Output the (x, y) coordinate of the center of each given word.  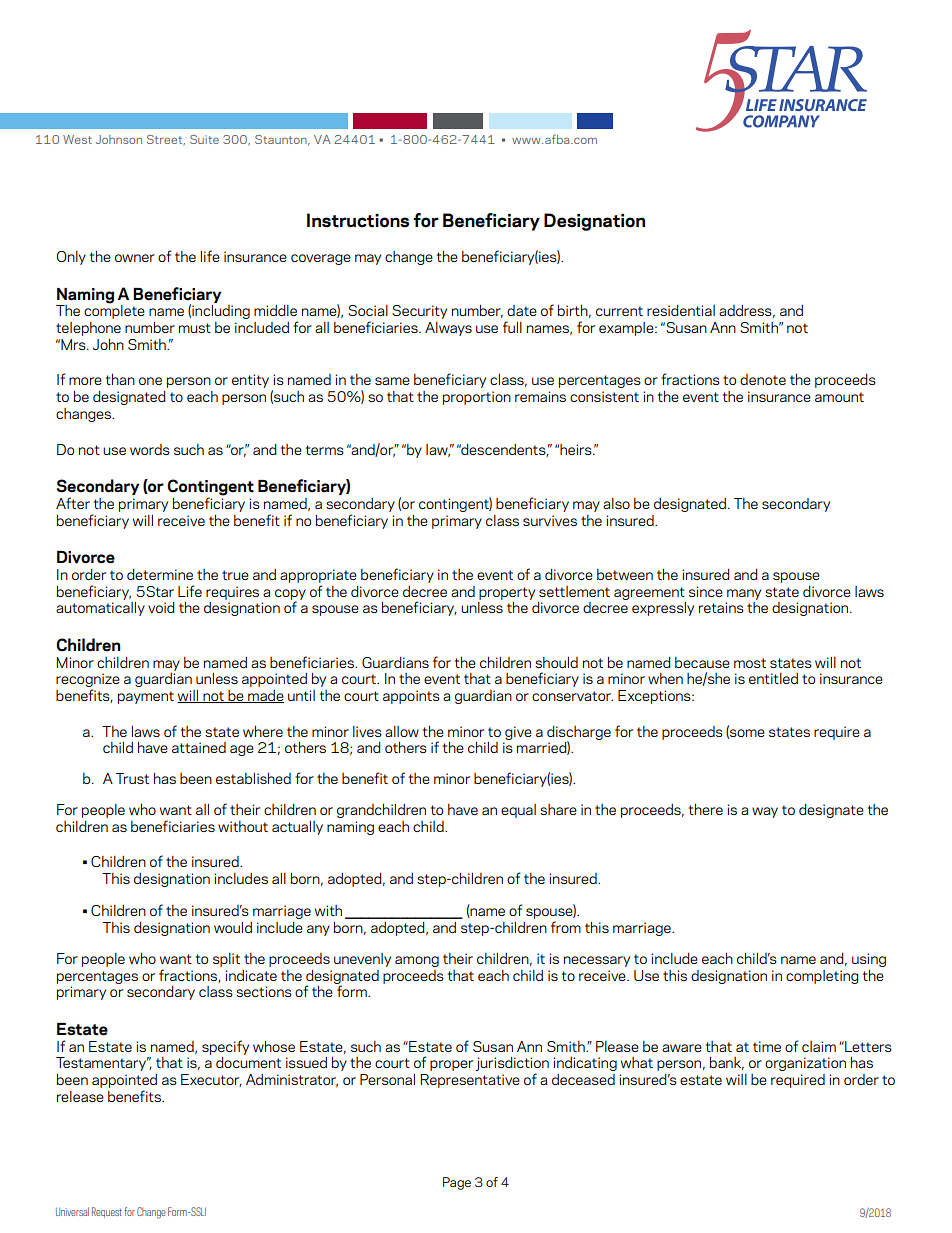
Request (107, 1212)
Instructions (358, 220)
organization (805, 1064)
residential (681, 310)
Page (457, 1183)
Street (166, 140)
